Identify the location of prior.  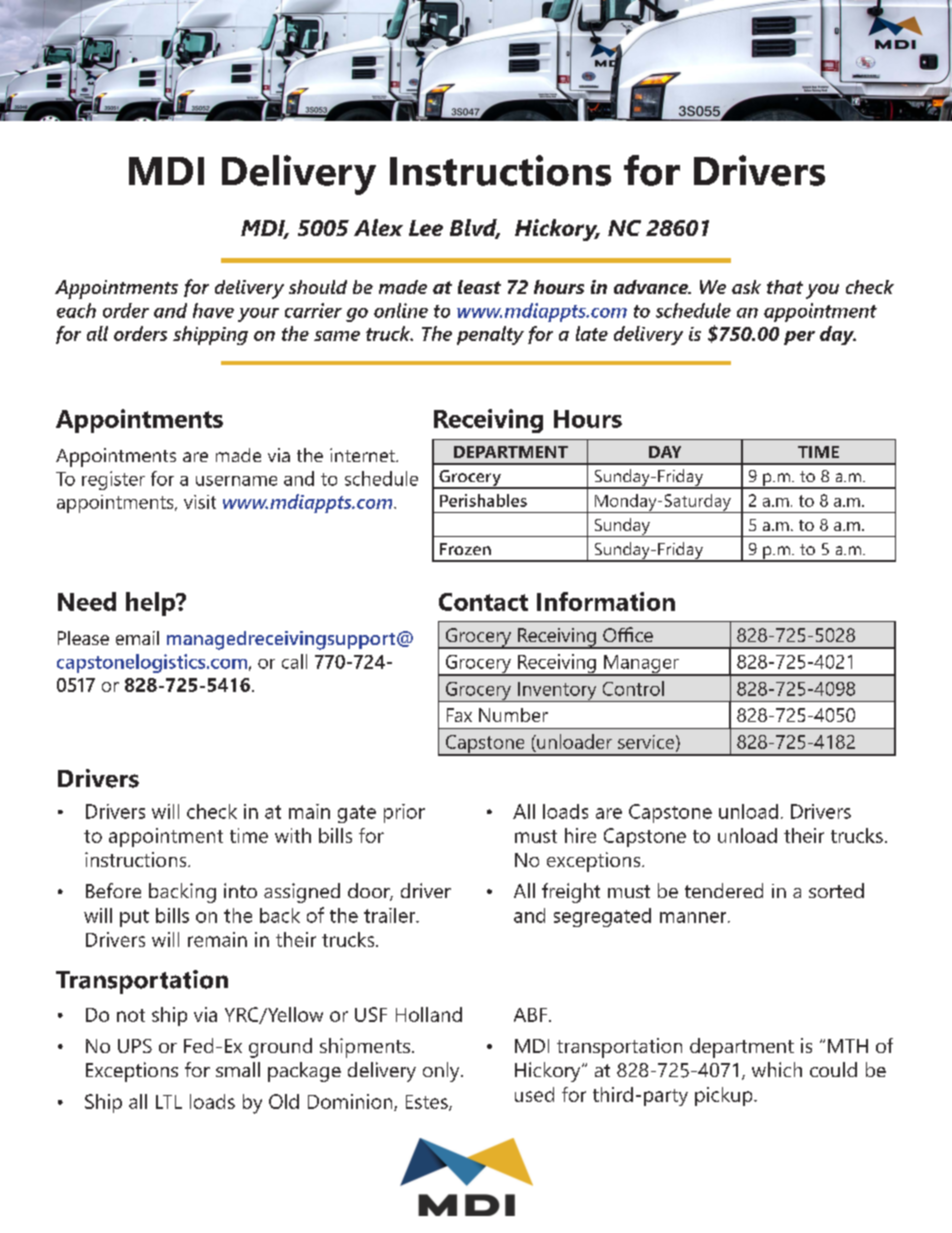
(404, 813).
